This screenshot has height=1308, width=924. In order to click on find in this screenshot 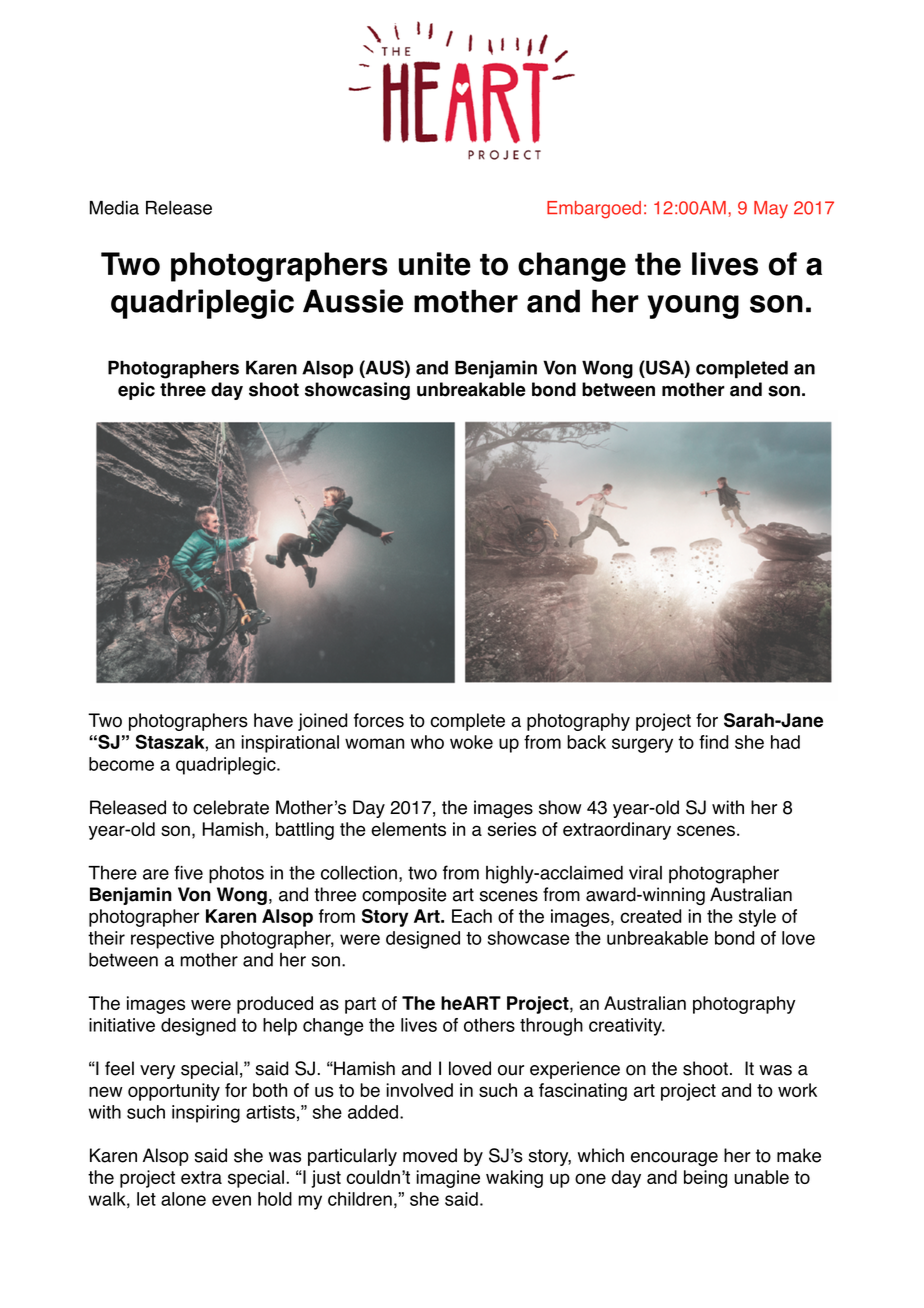, I will do `click(714, 742)`.
